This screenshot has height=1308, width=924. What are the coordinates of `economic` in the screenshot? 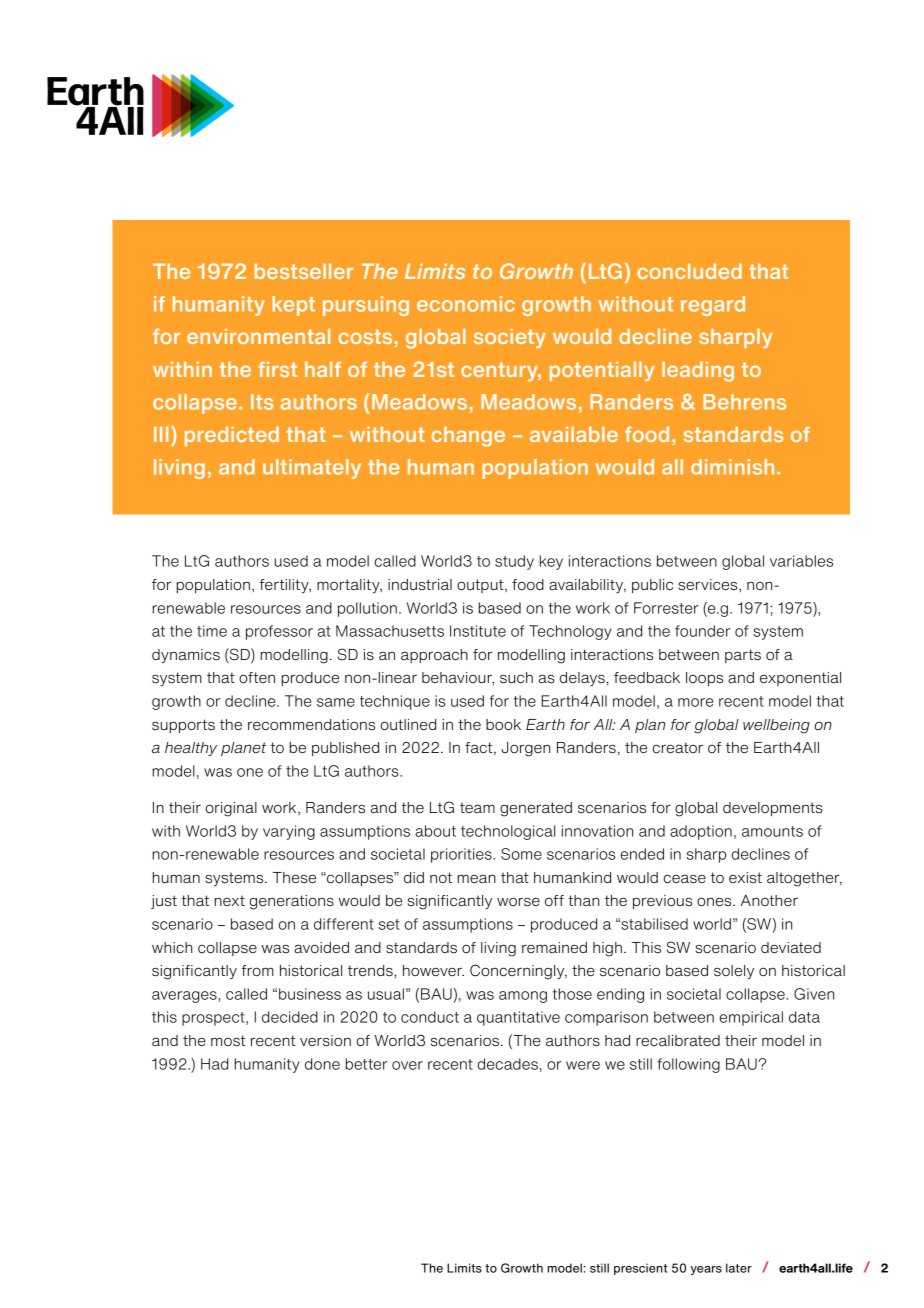 It's located at (466, 304).
